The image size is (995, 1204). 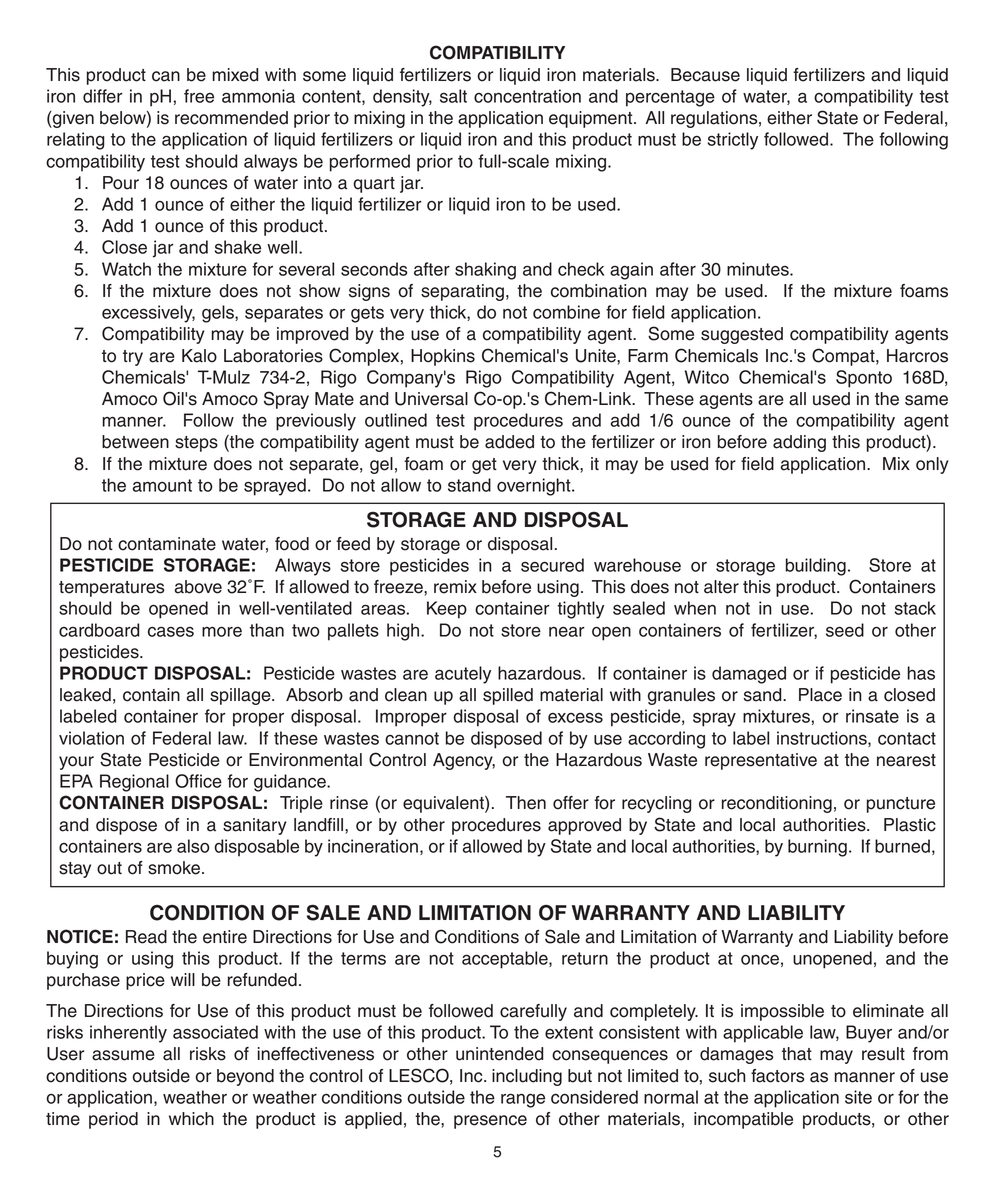 What do you see at coordinates (103, 96) in the screenshot?
I see `differ` at bounding box center [103, 96].
